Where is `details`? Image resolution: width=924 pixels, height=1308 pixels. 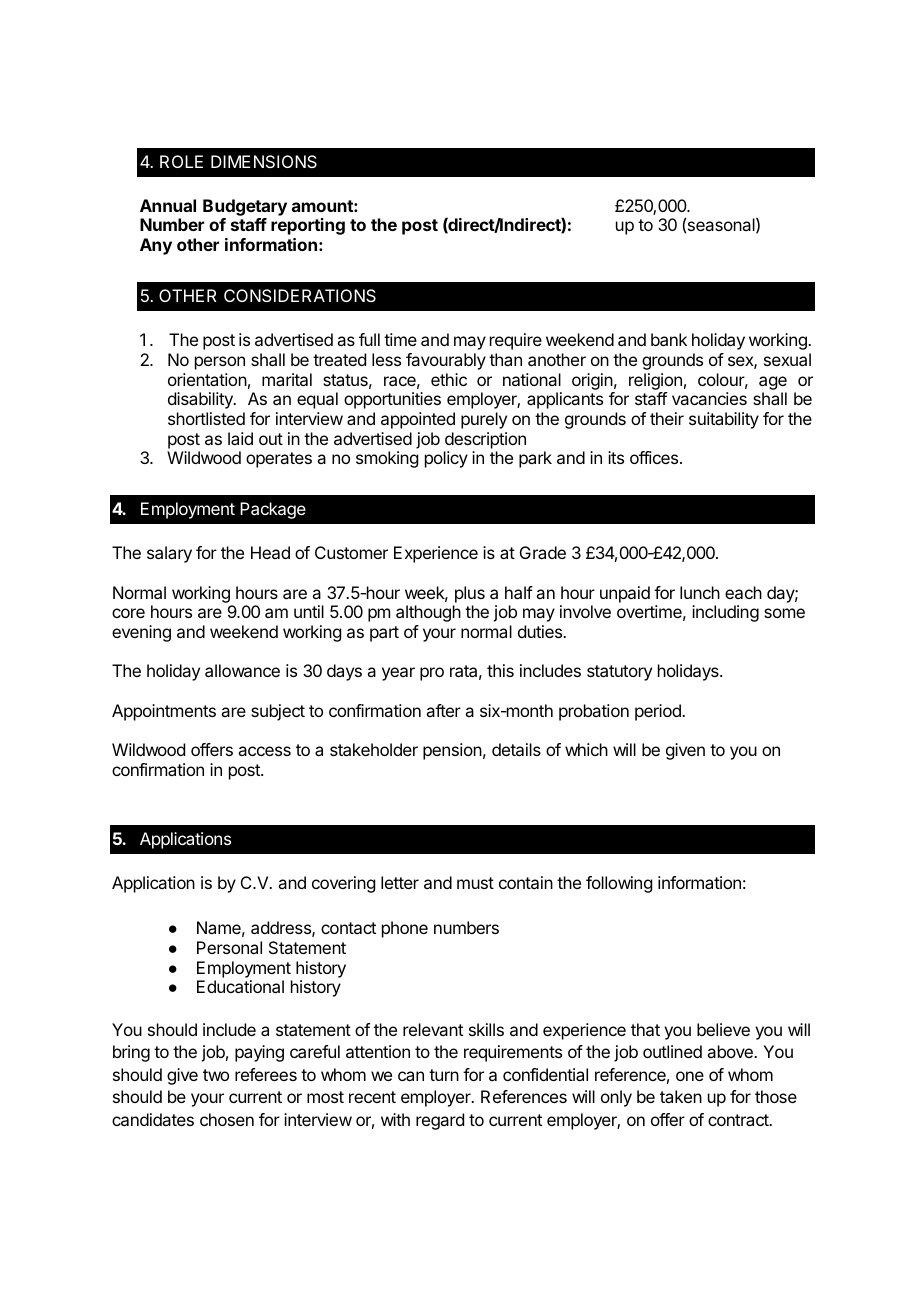 details is located at coordinates (516, 749).
